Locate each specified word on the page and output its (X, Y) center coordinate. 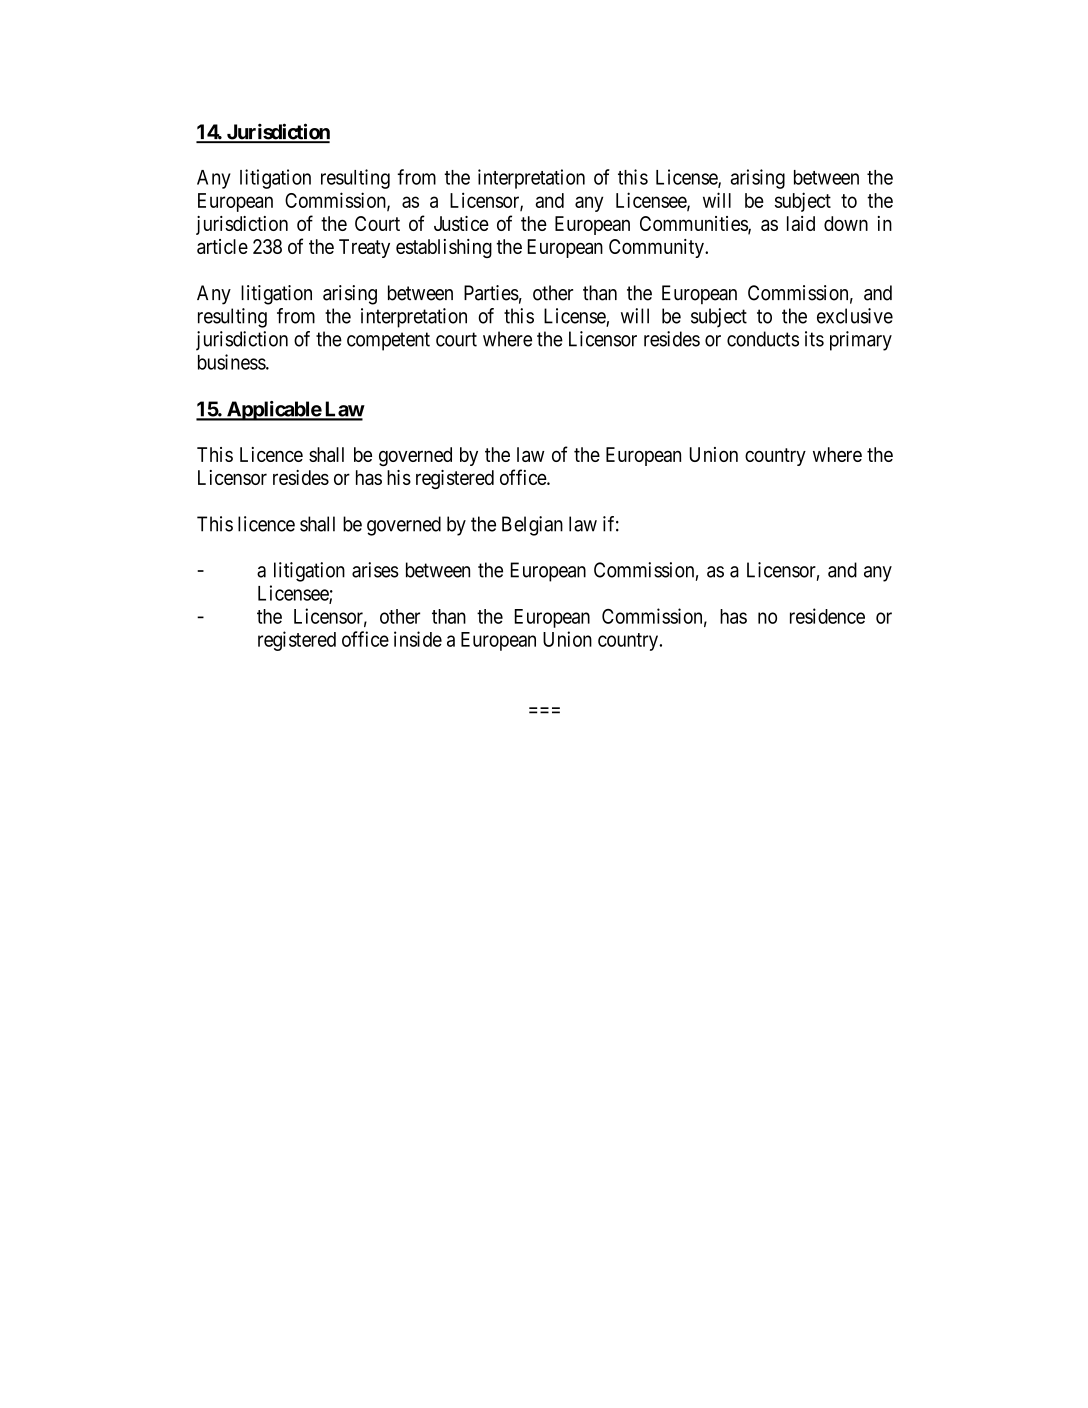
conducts (763, 339)
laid (801, 223)
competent (388, 341)
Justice (461, 223)
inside (418, 639)
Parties (491, 293)
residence (827, 616)
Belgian (532, 526)
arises (375, 570)
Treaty (364, 248)
